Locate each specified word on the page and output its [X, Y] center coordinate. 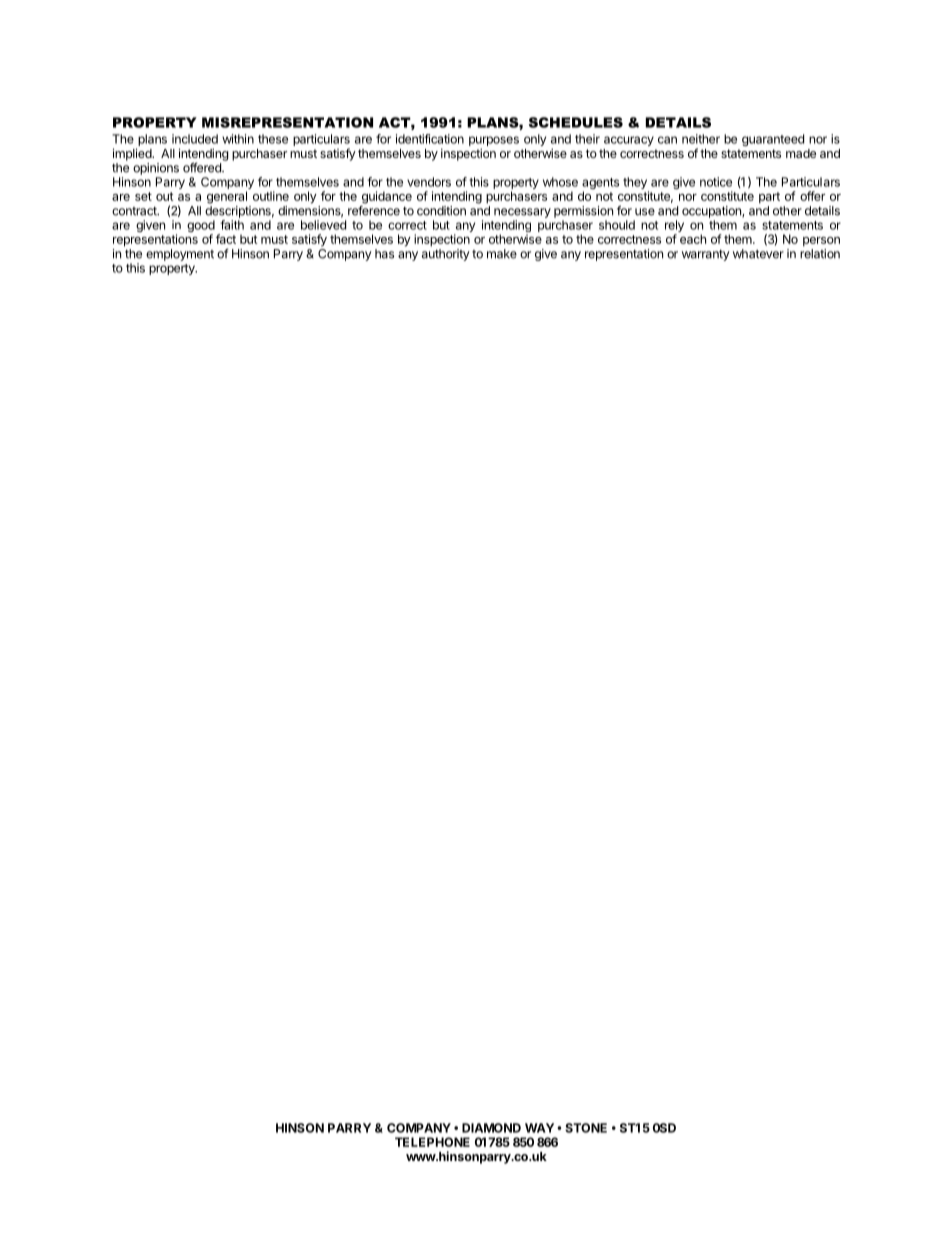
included [195, 139]
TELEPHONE [432, 1142]
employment [180, 255]
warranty [706, 255]
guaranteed [773, 140]
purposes [494, 142]
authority [446, 255]
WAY [539, 1128]
